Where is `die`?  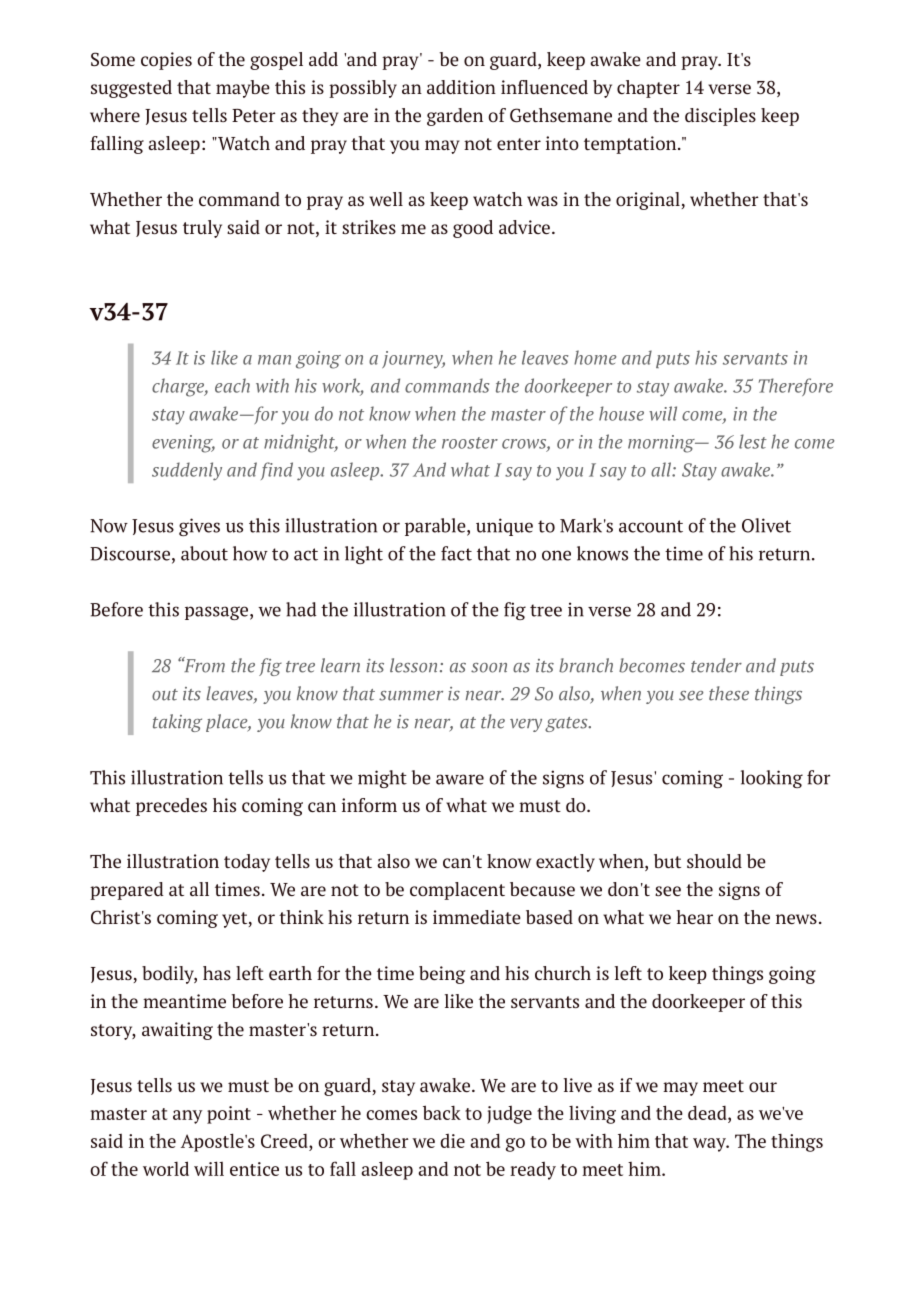 die is located at coordinates (452, 1141).
